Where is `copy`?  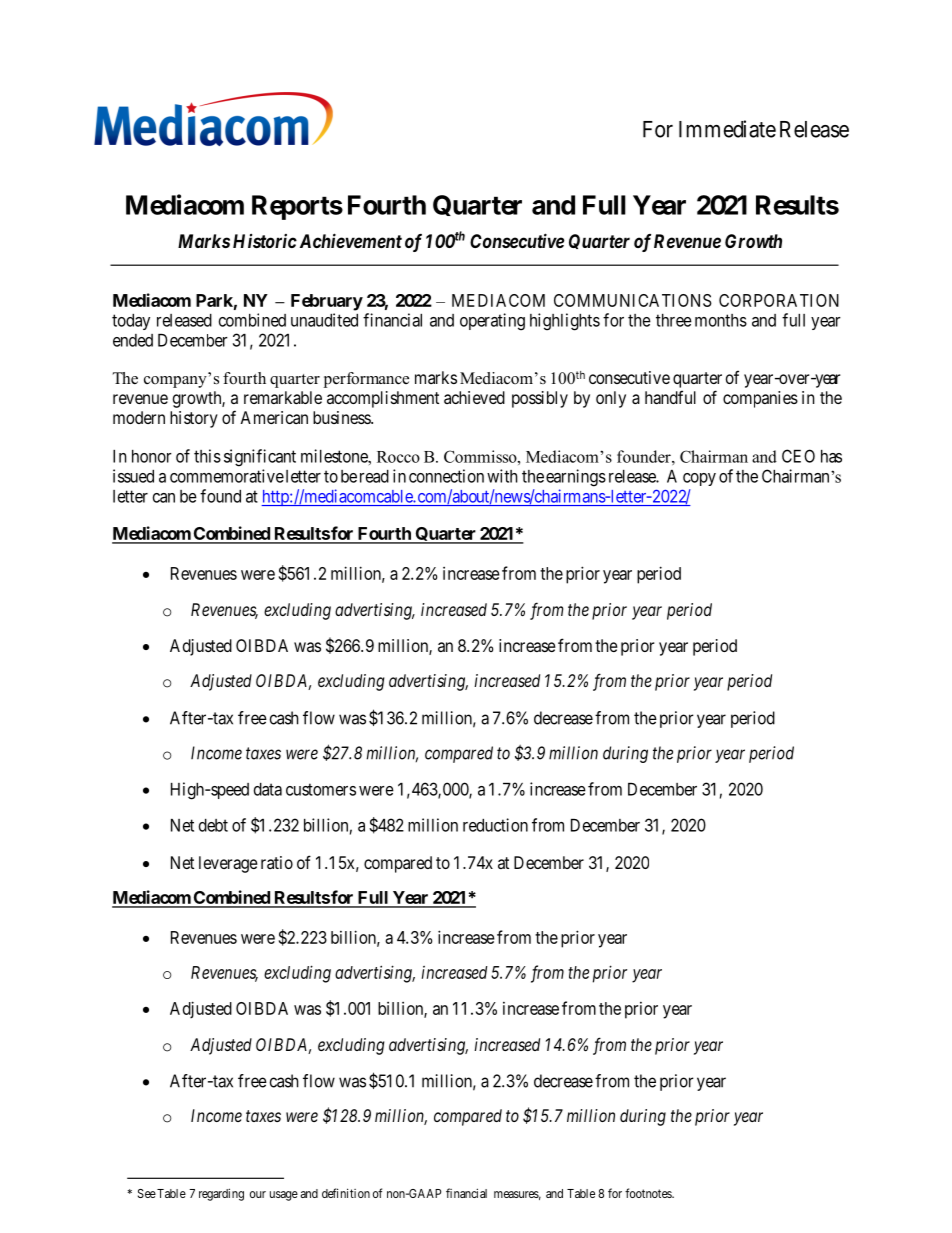
copy is located at coordinates (699, 479).
